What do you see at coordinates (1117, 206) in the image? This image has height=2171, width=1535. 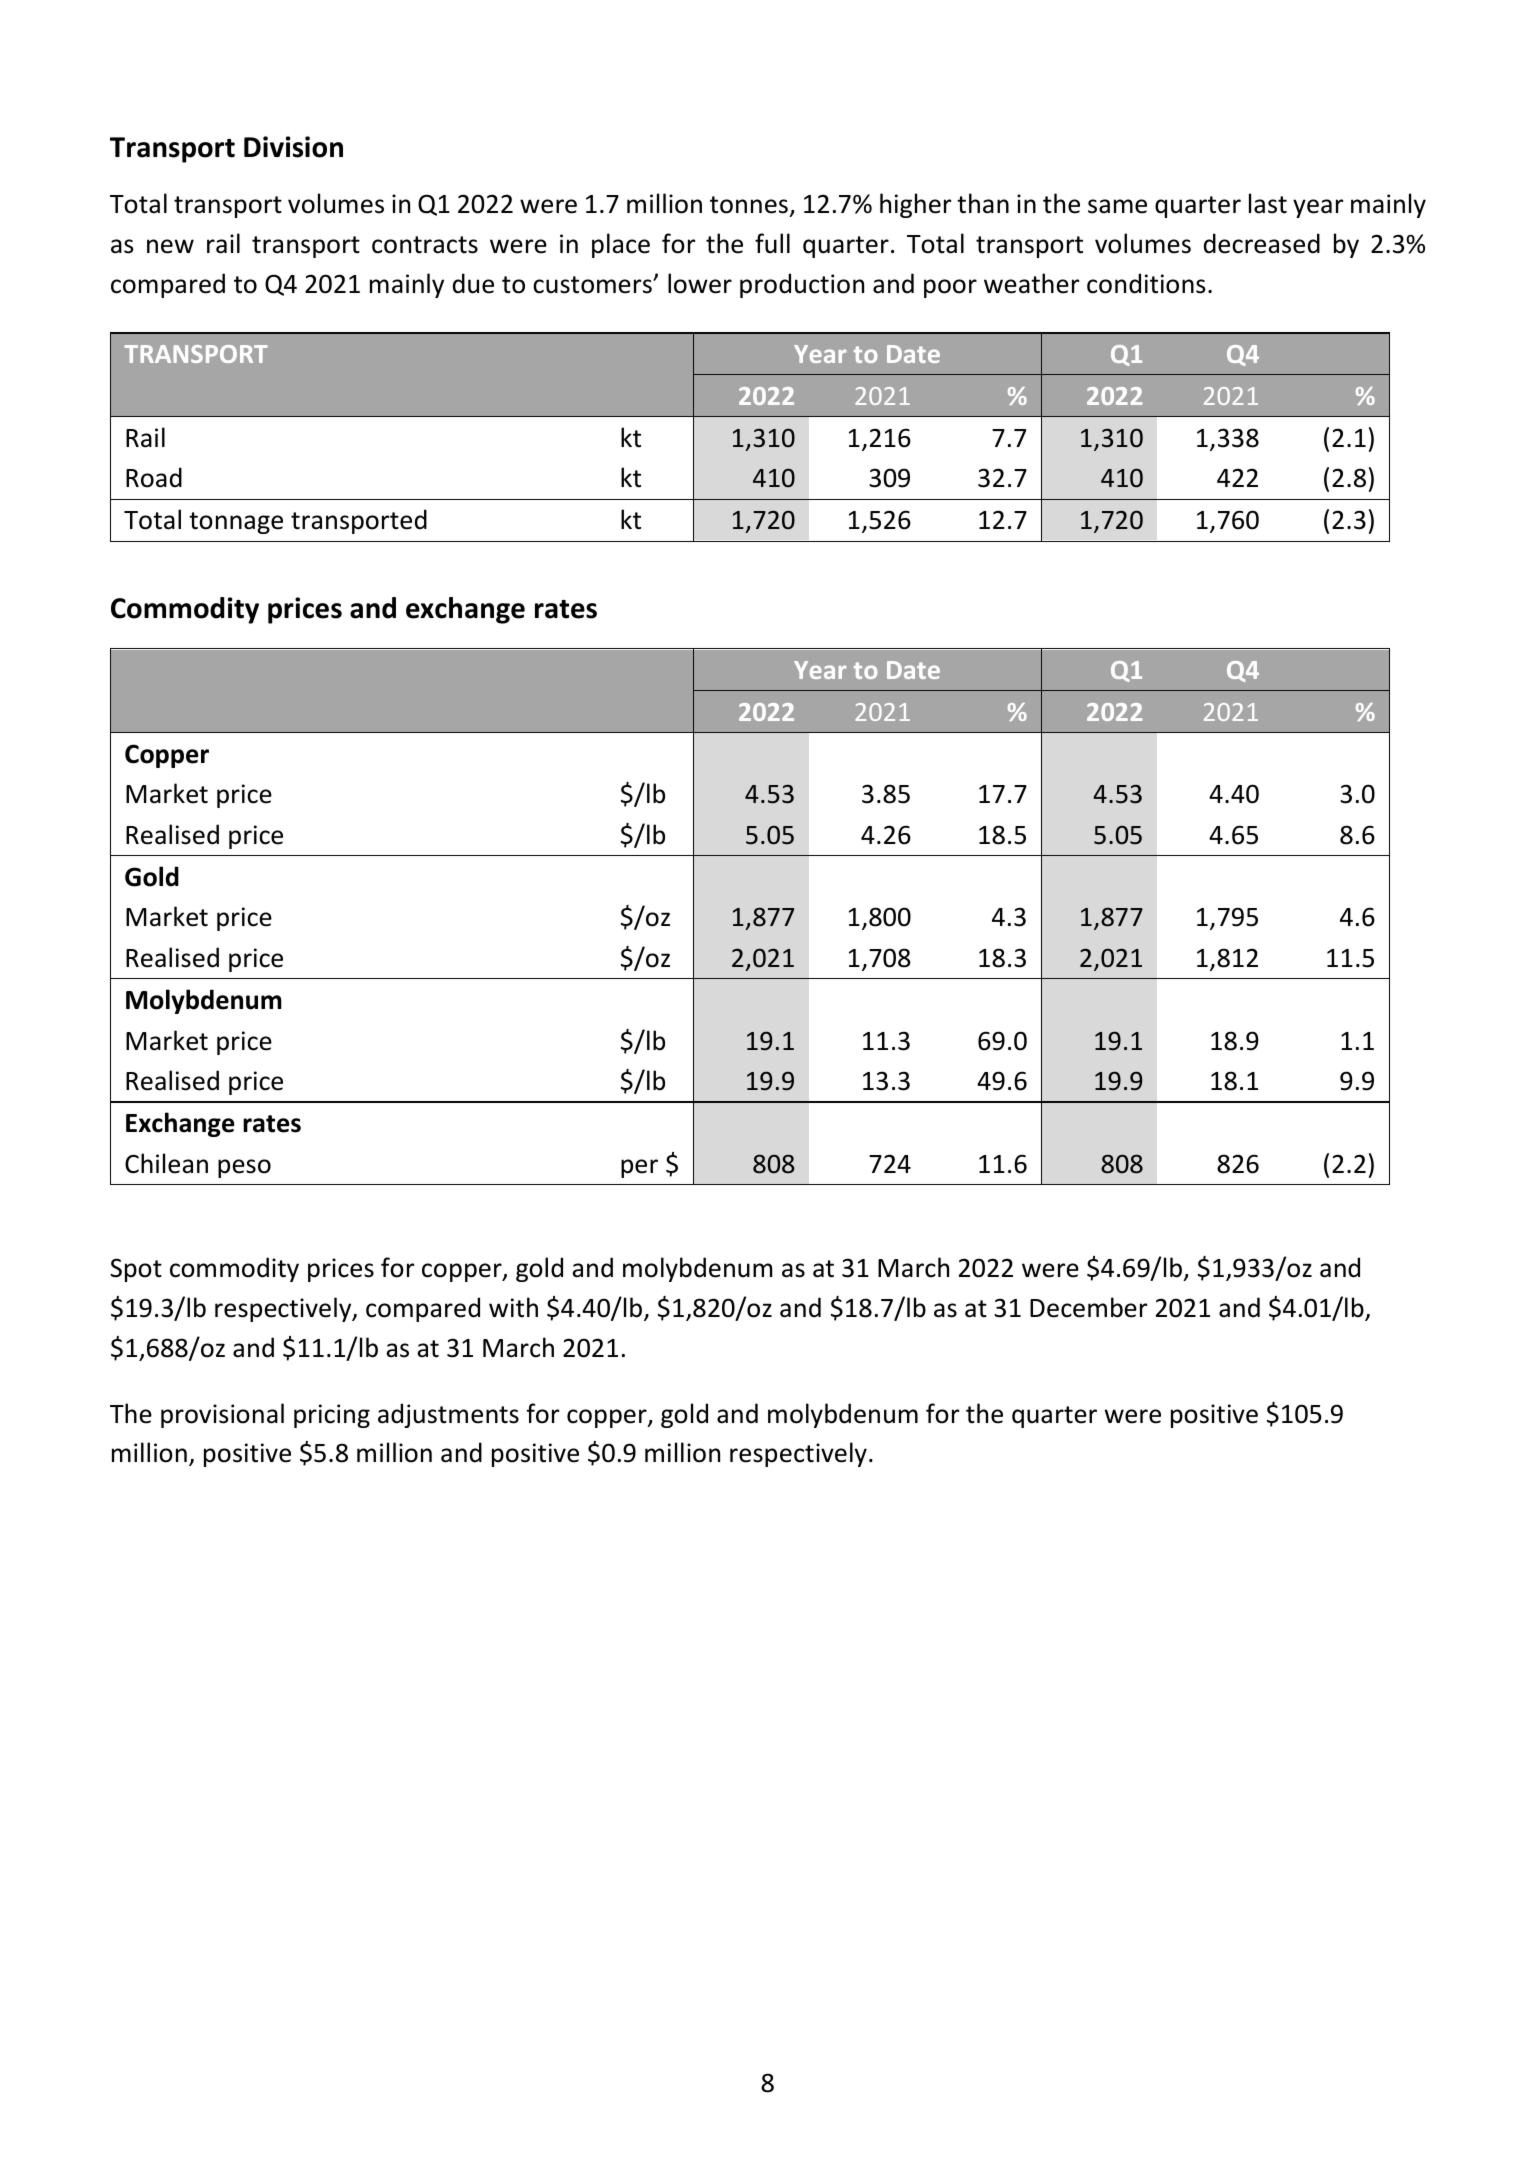 I see `same` at bounding box center [1117, 206].
